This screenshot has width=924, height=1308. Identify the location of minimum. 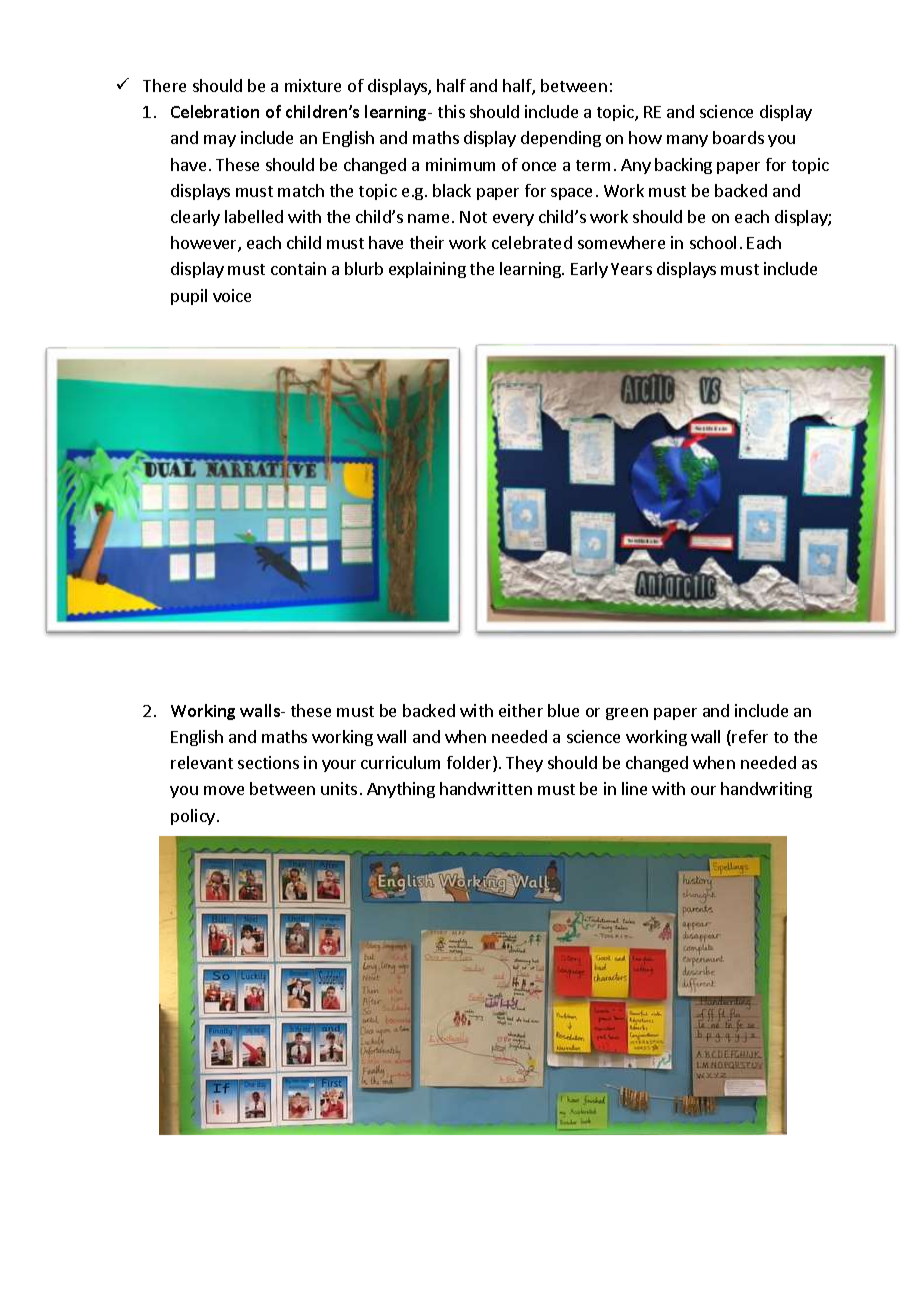
(460, 164).
